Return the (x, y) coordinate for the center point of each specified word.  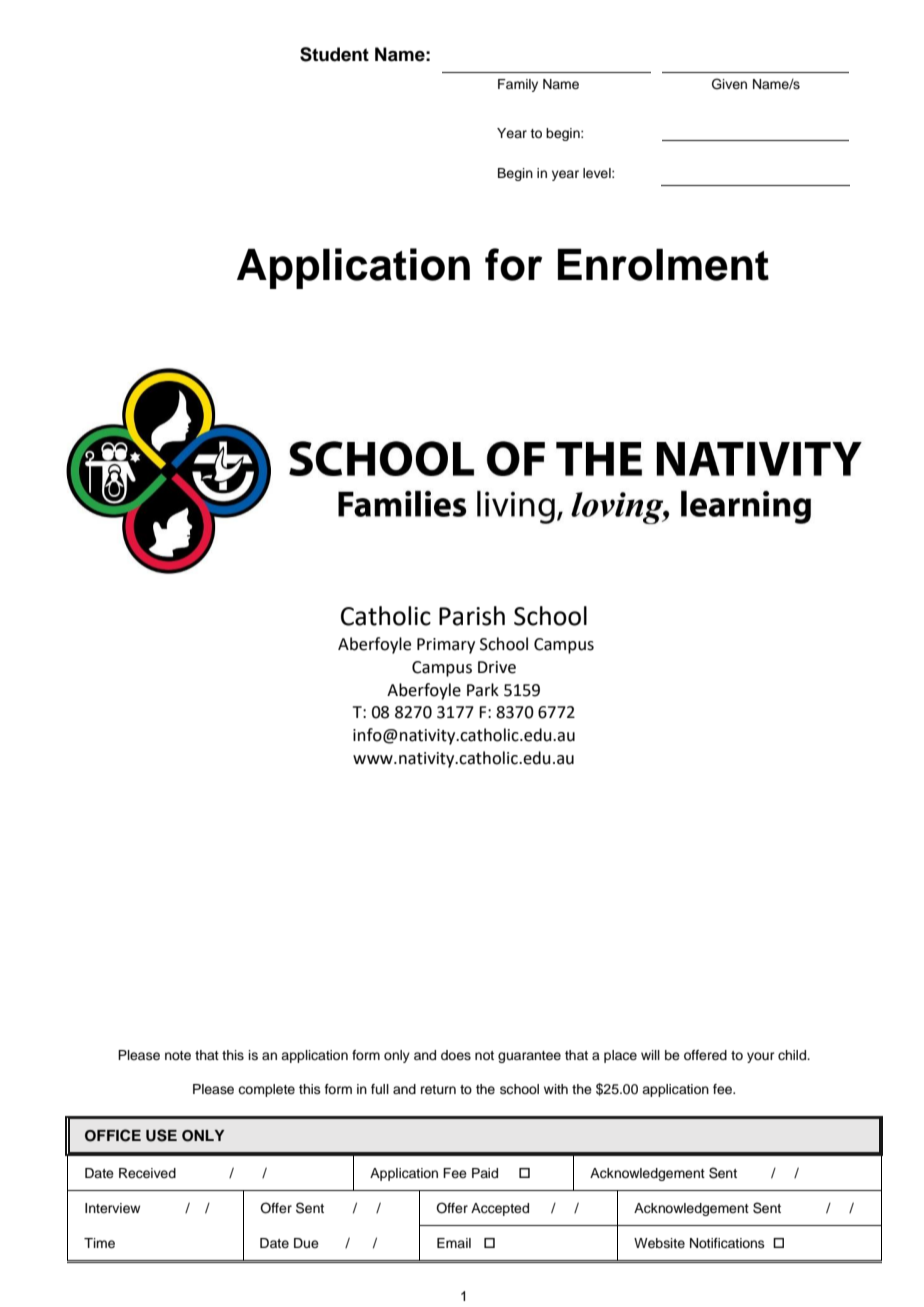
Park (483, 690)
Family (518, 85)
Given (729, 84)
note (178, 1055)
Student (334, 54)
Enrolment (663, 264)
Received (147, 1173)
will (650, 1055)
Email (454, 1243)
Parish (472, 616)
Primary (446, 646)
